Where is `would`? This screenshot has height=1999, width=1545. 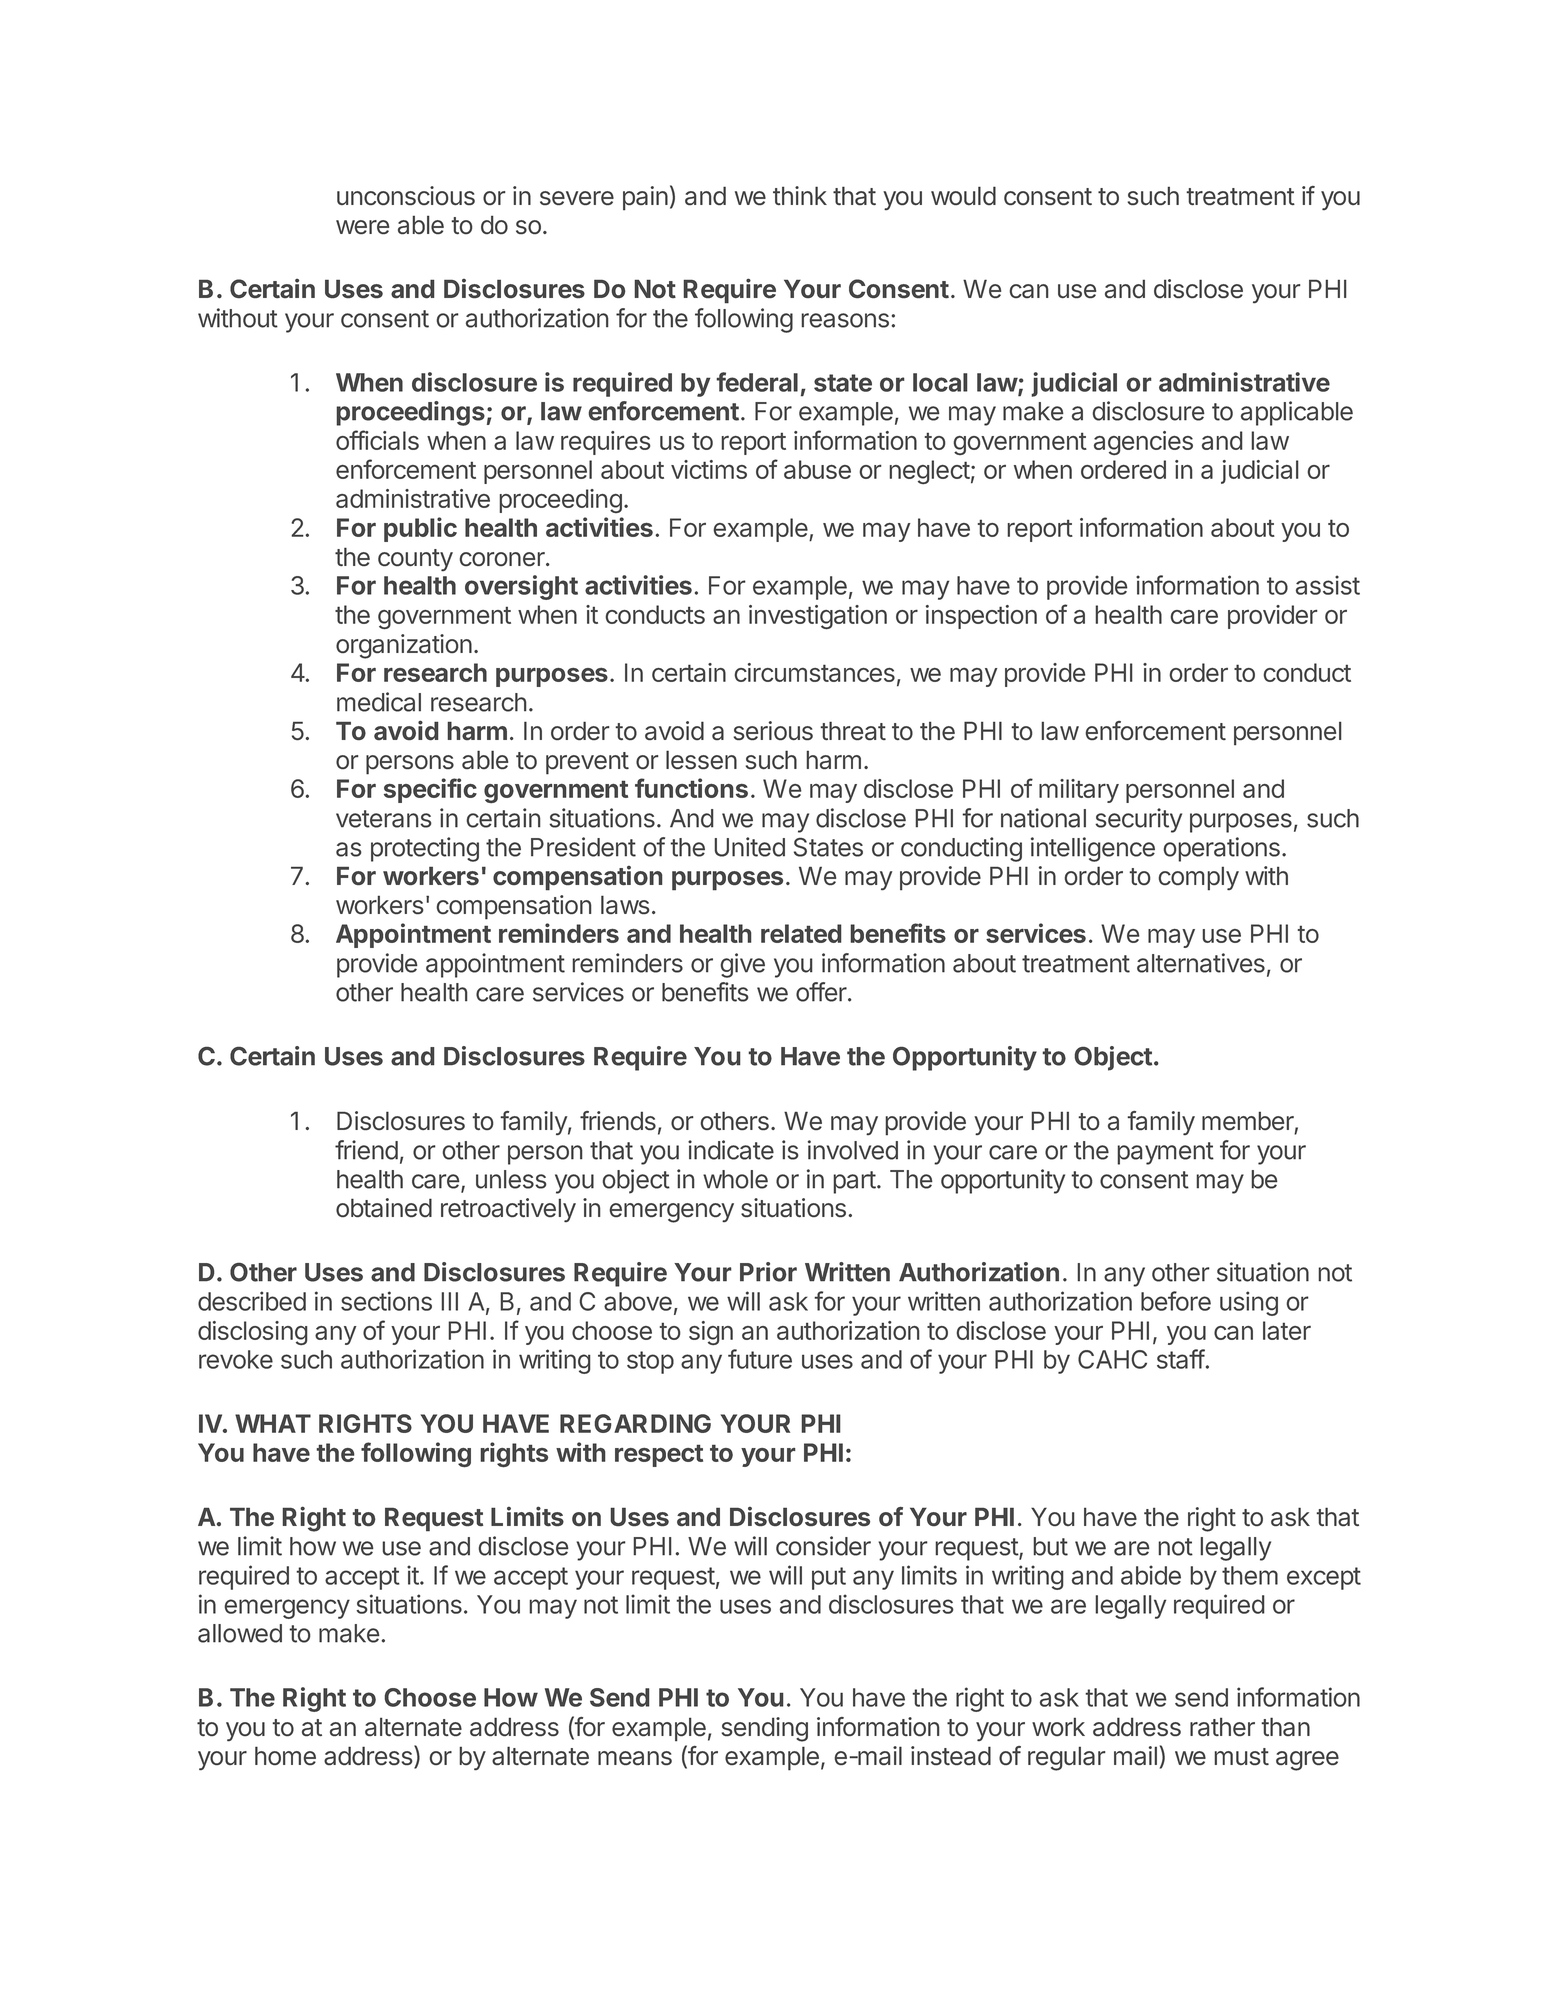
would is located at coordinates (963, 195).
